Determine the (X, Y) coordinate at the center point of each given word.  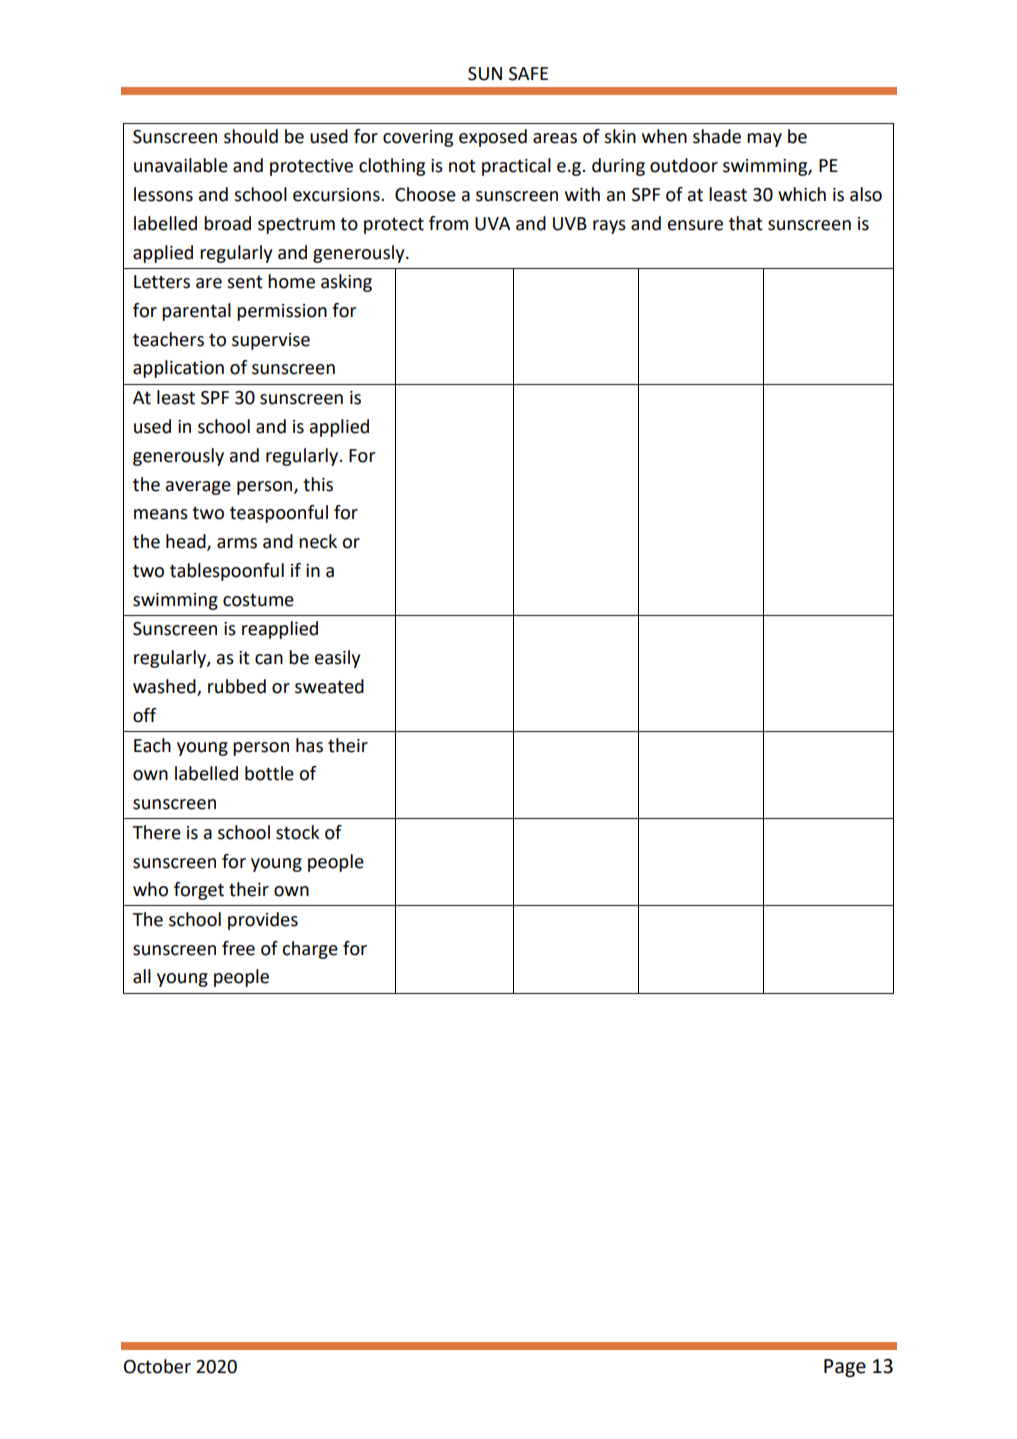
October (157, 1366)
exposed (493, 138)
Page (845, 1368)
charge (310, 950)
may (764, 140)
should (251, 136)
